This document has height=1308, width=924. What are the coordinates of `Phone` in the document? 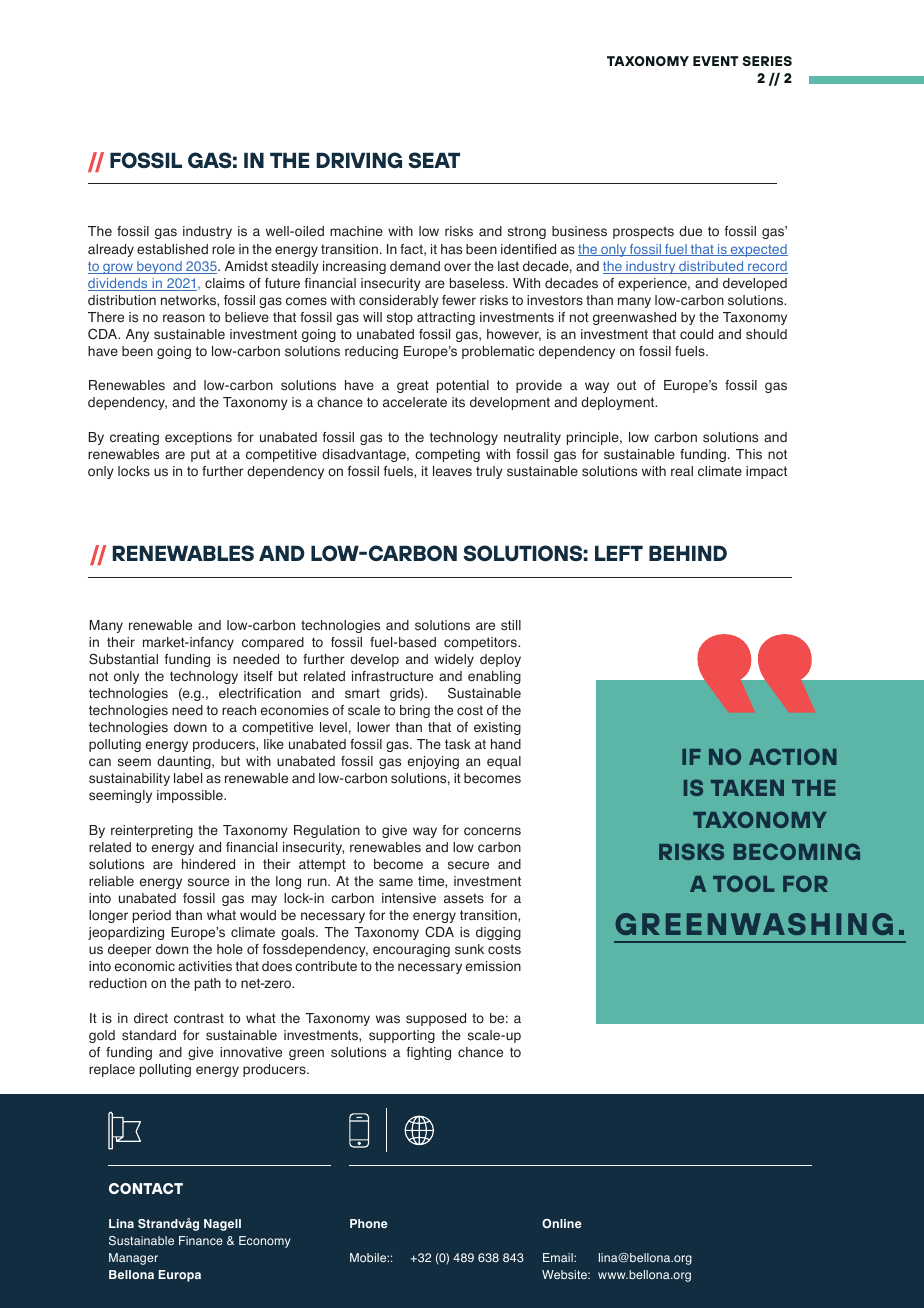 It's located at (369, 1223).
